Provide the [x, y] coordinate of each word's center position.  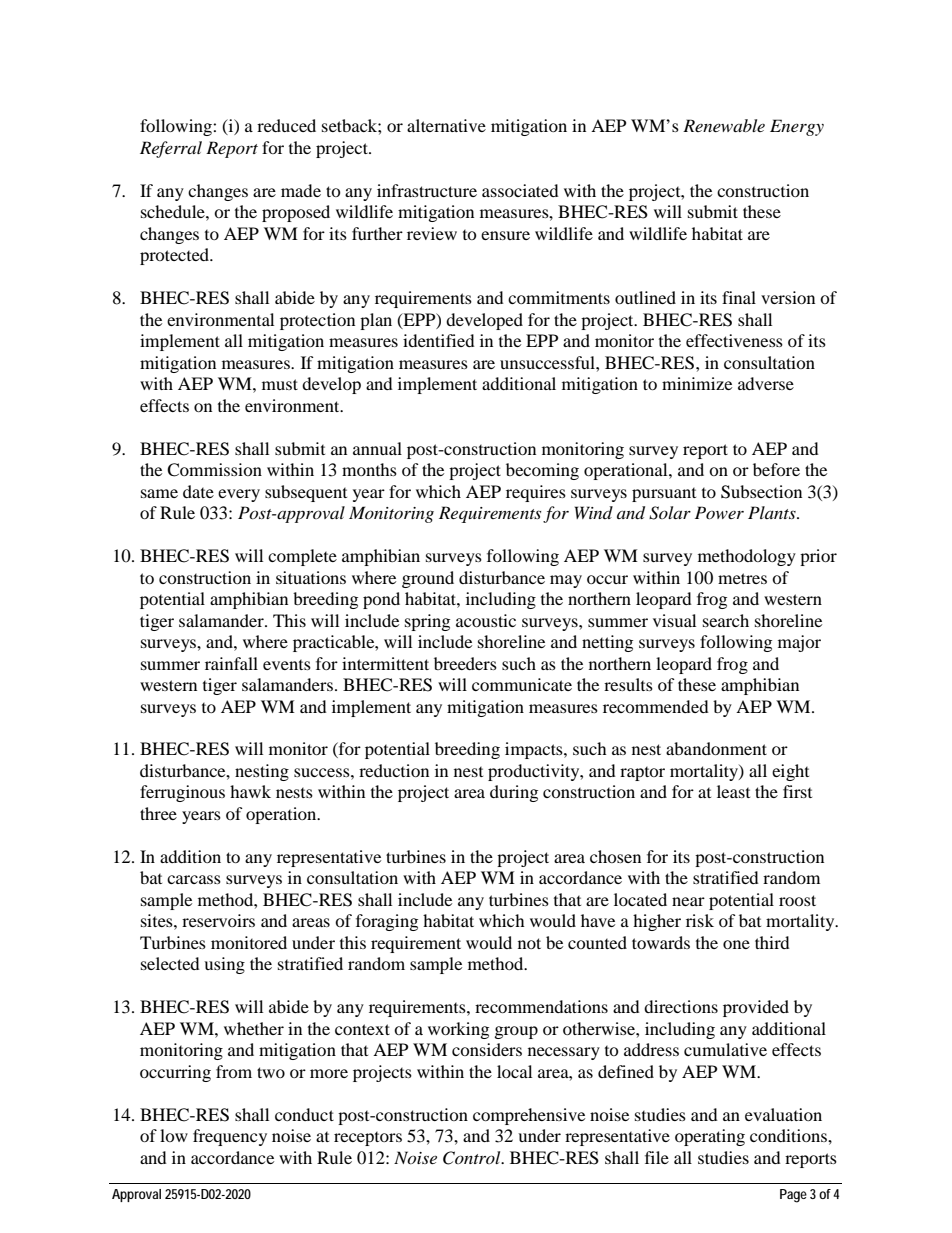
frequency [230, 1137]
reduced [286, 125]
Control [473, 1158]
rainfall [231, 663]
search [726, 620]
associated [520, 190]
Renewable [724, 125]
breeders [465, 663]
